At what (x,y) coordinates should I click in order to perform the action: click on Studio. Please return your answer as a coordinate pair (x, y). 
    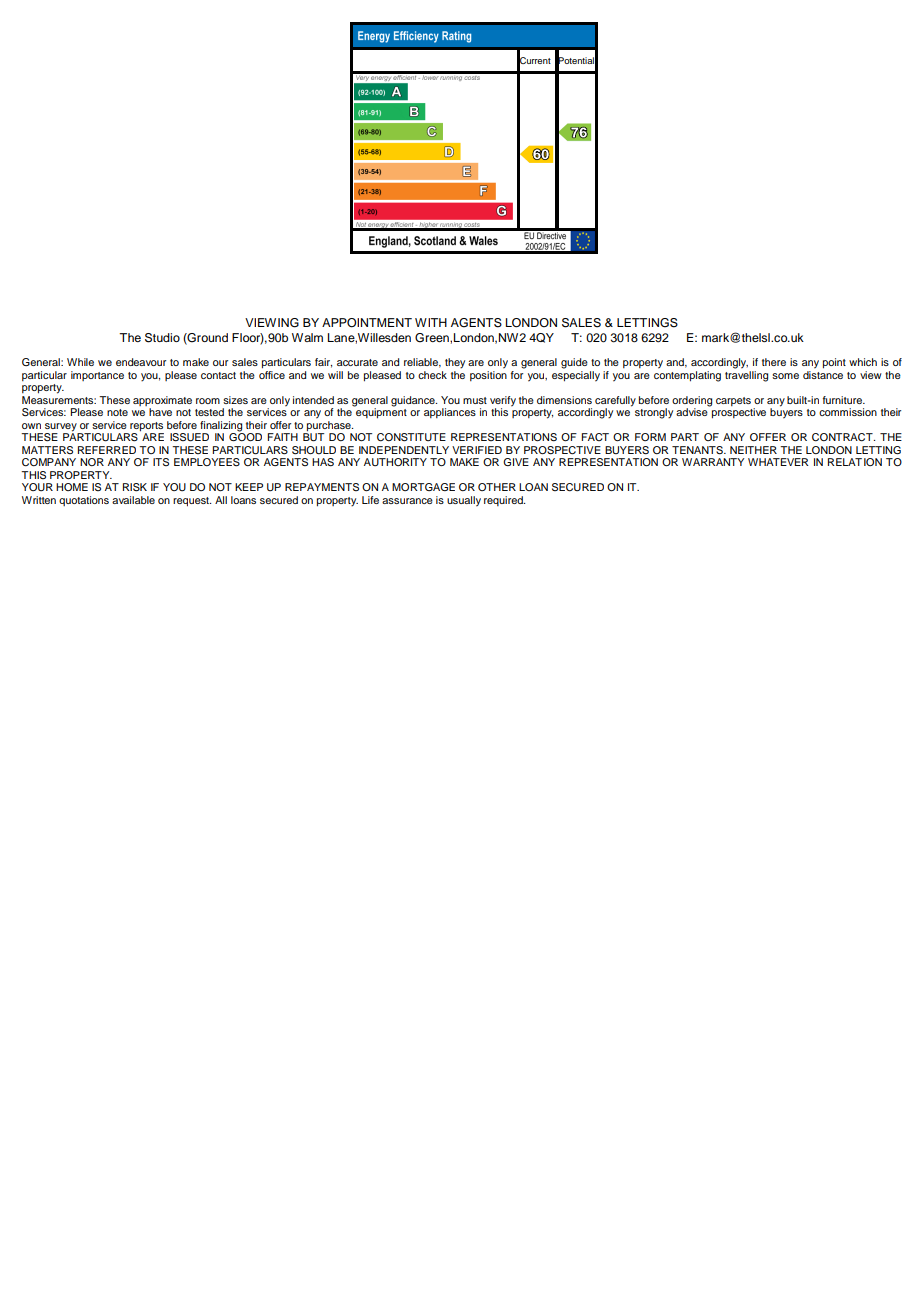
    Looking at the image, I should click on (162, 338).
